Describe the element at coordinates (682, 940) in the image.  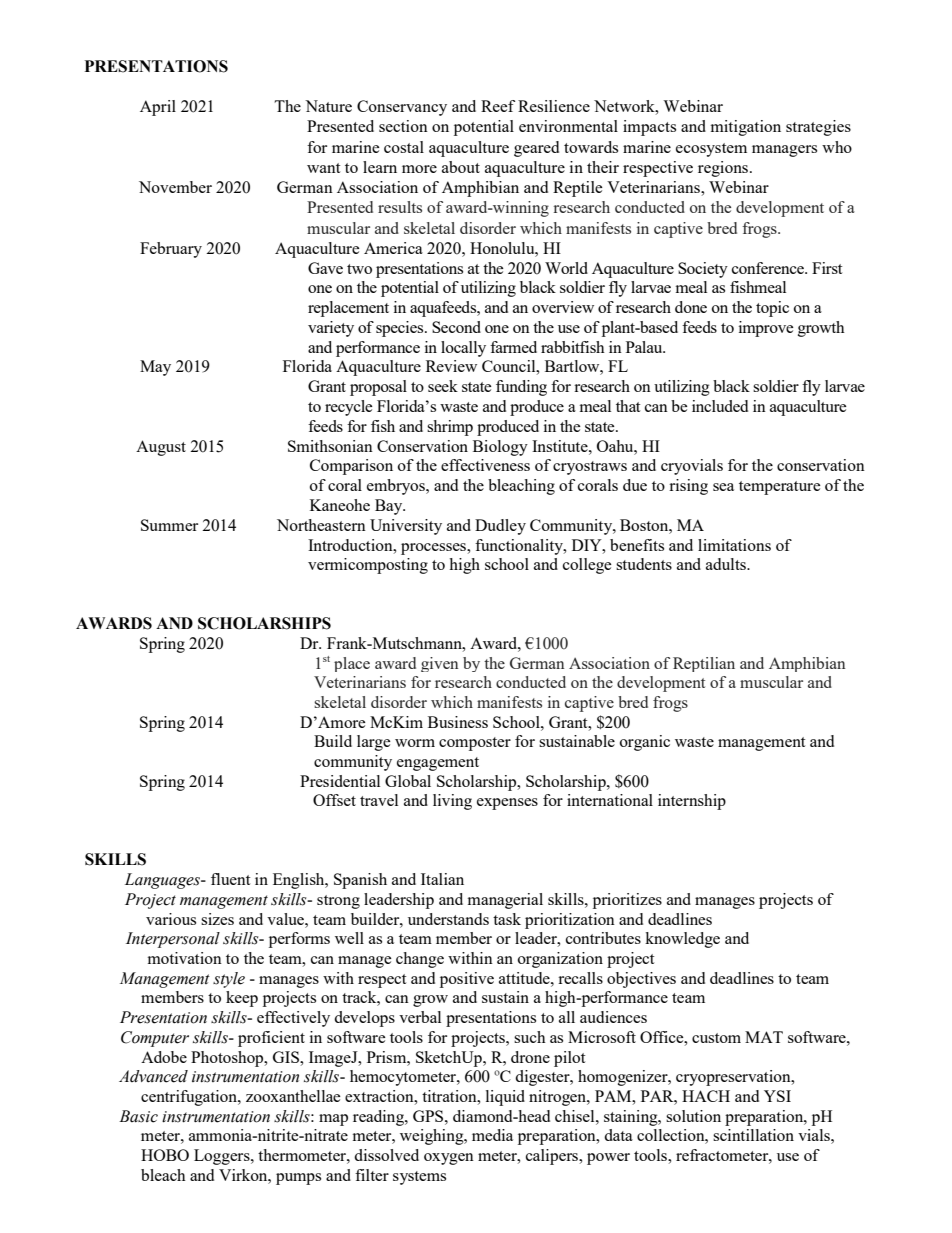
I see `knowledge` at that location.
